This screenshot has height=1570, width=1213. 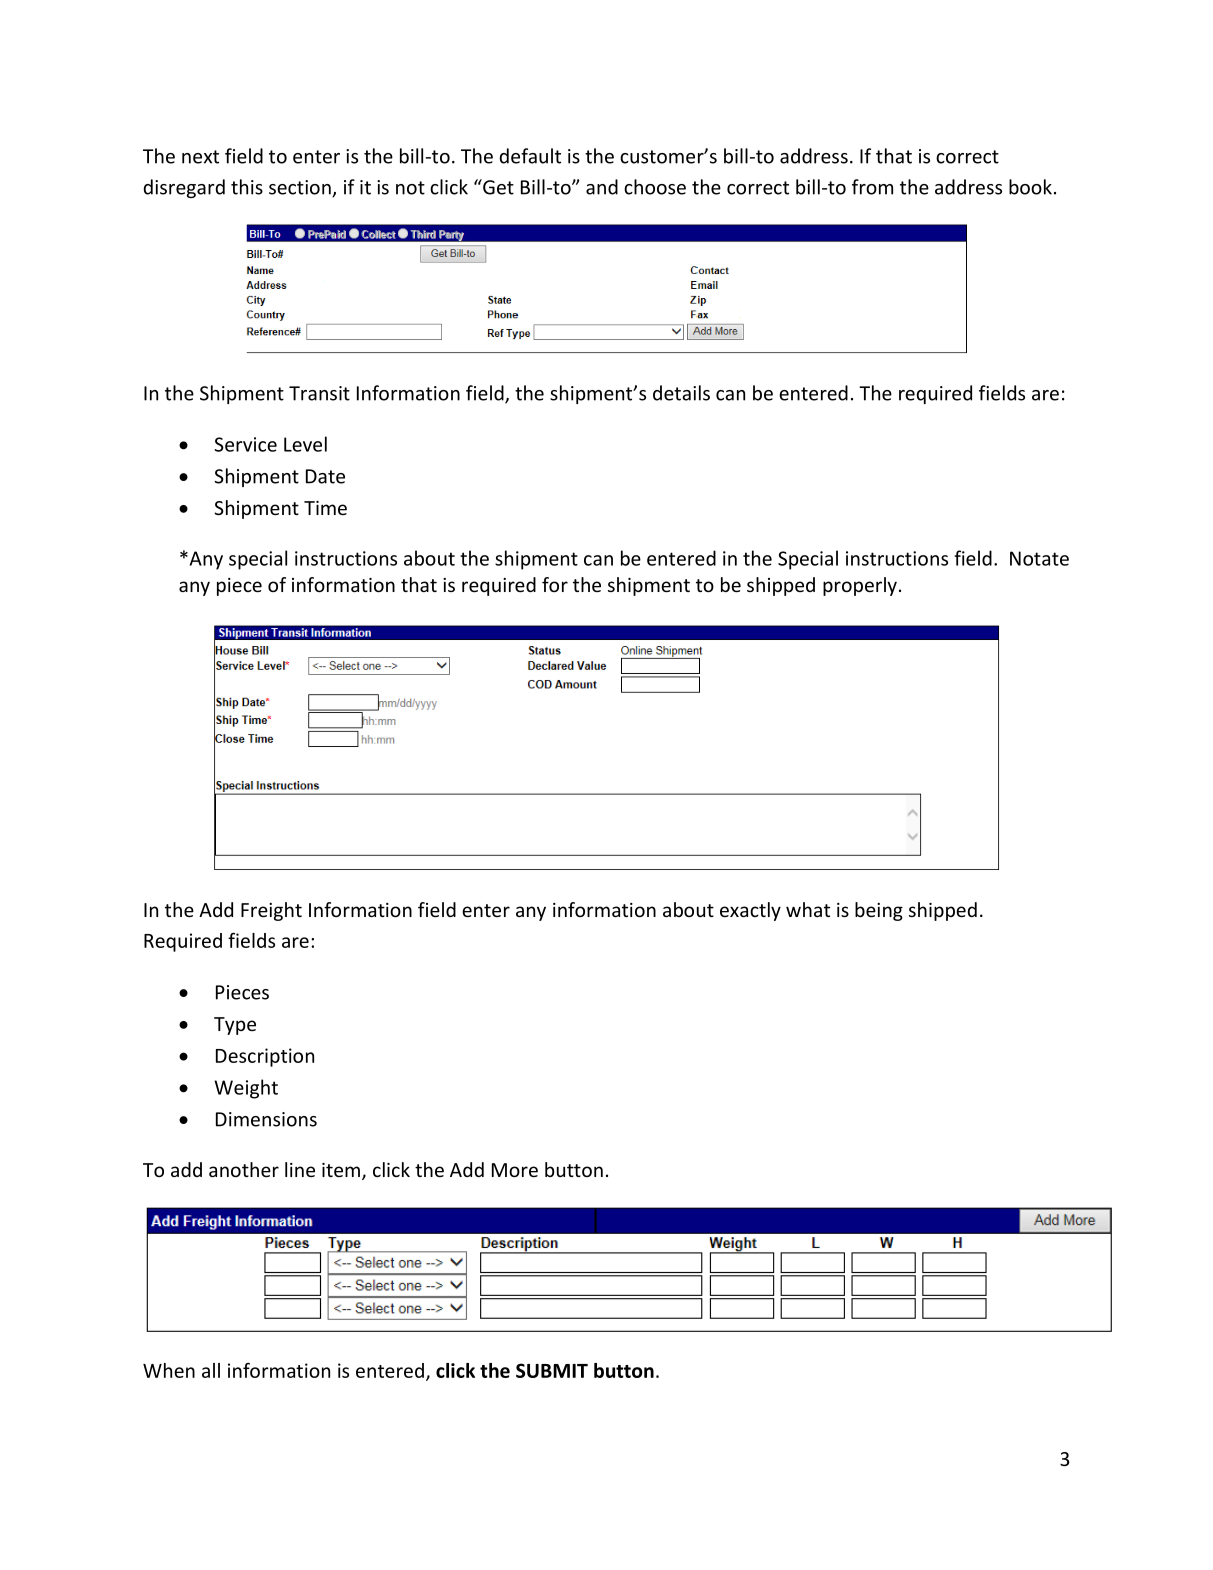 What do you see at coordinates (750, 911) in the screenshot?
I see `exactly` at bounding box center [750, 911].
